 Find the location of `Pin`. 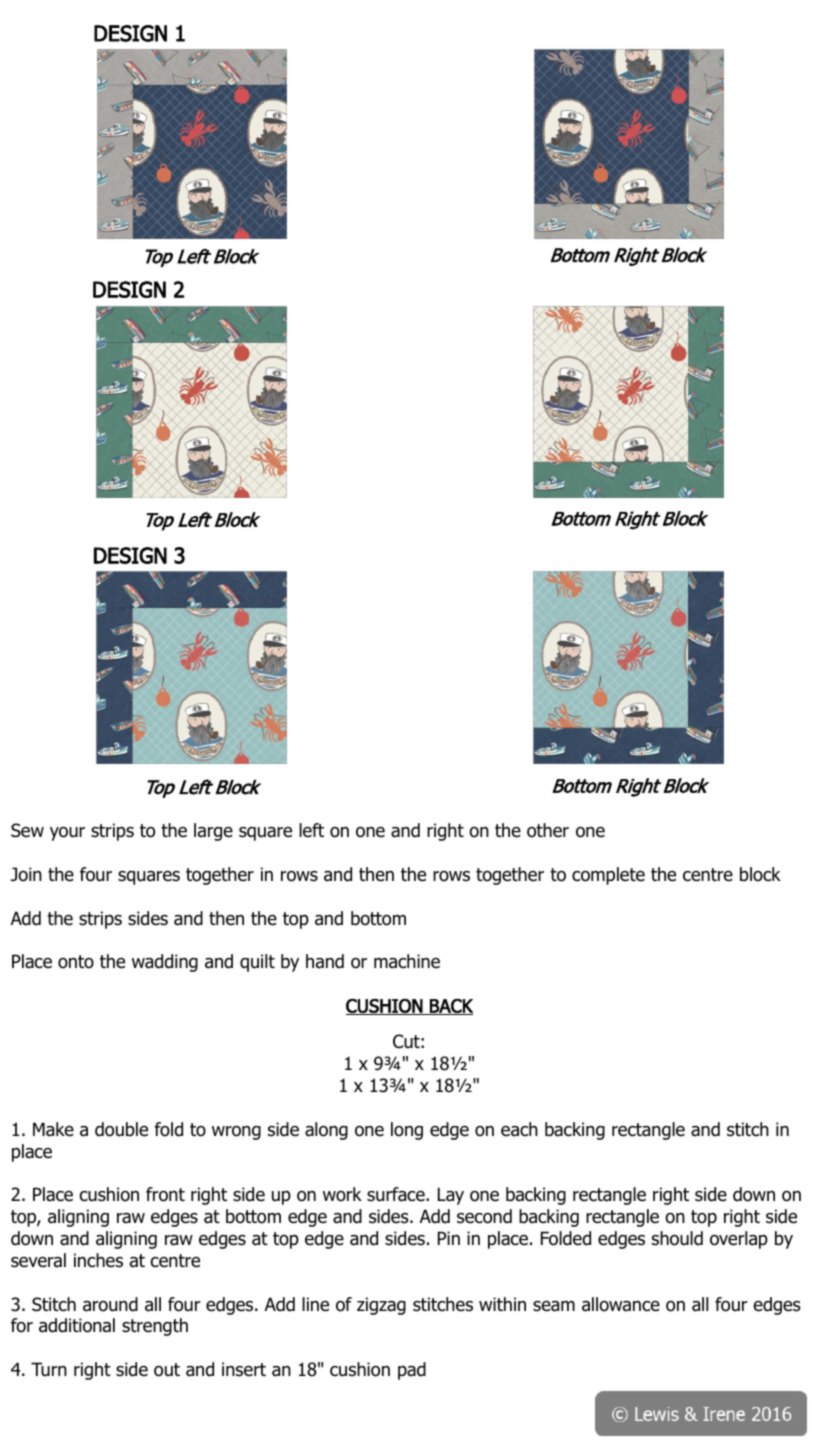

Pin is located at coordinates (449, 1238).
